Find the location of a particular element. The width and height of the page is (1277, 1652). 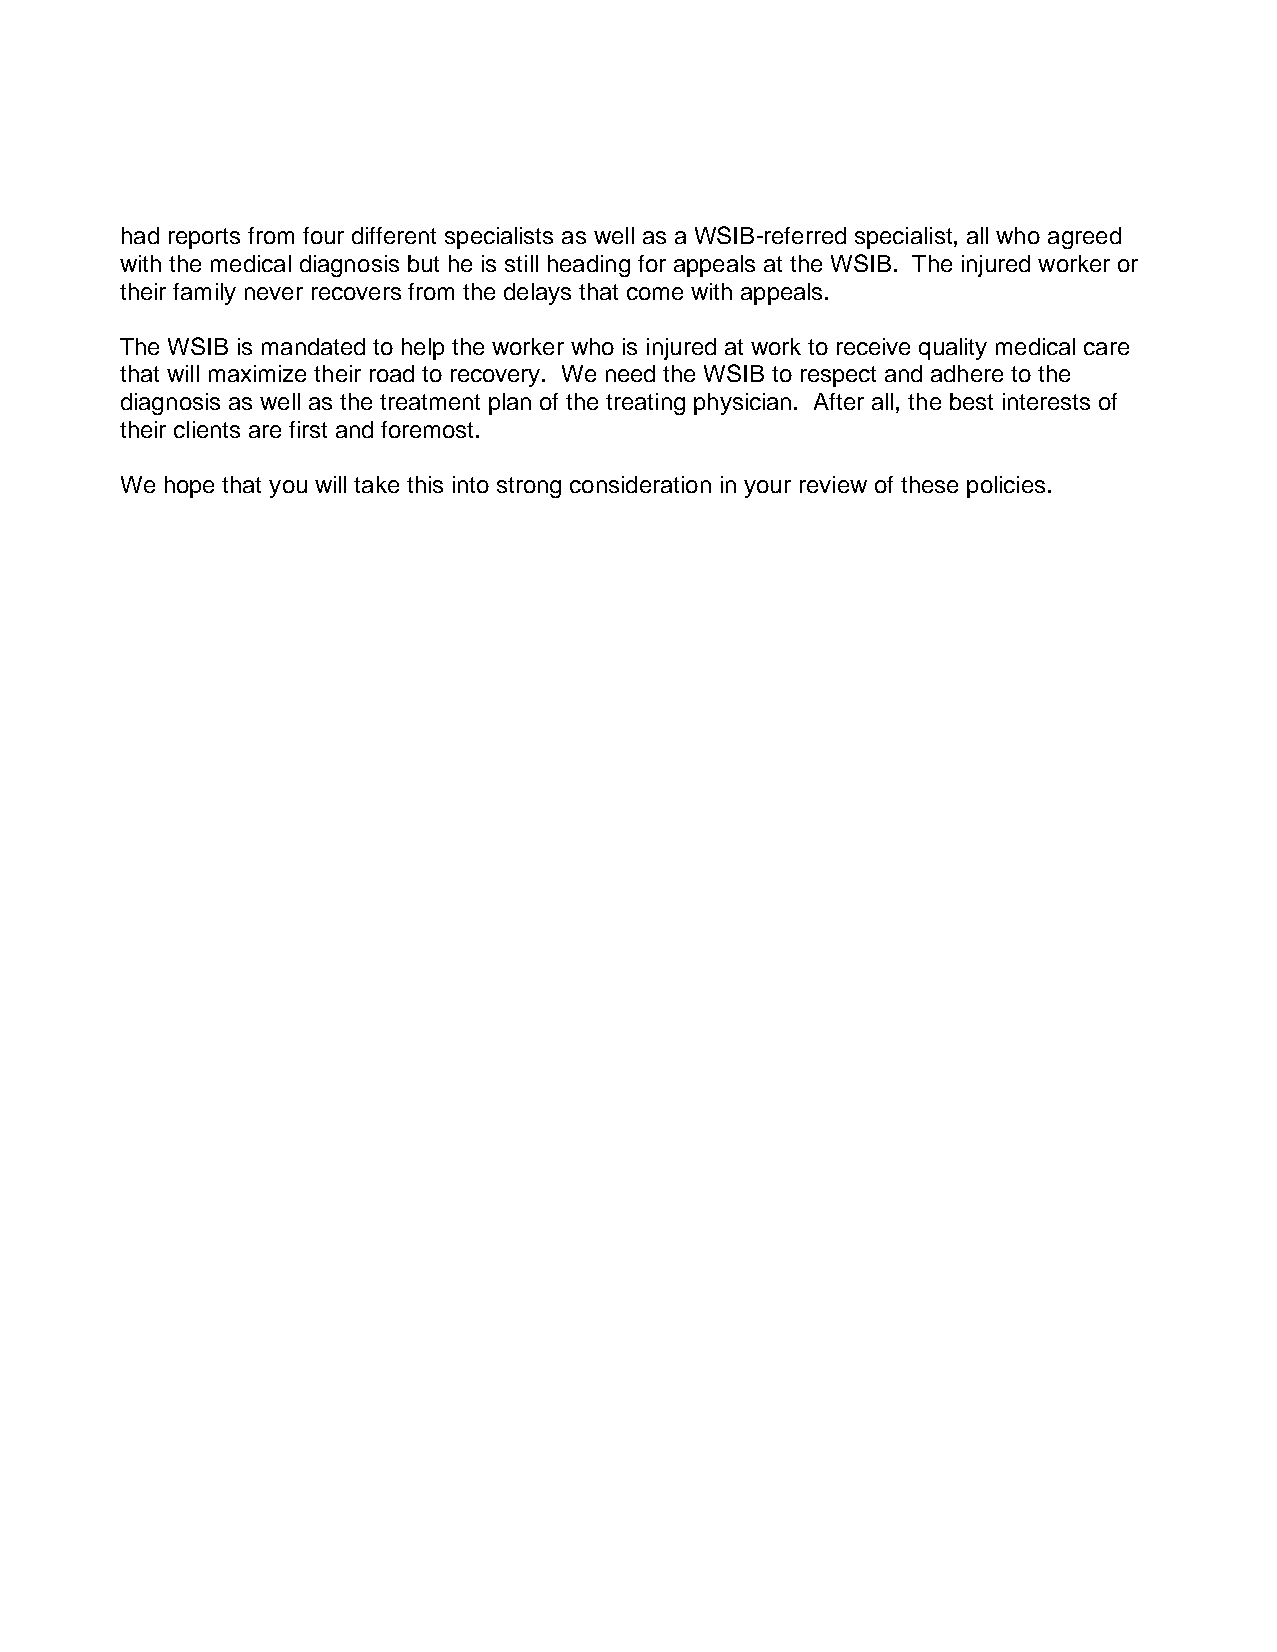

quality is located at coordinates (953, 349).
